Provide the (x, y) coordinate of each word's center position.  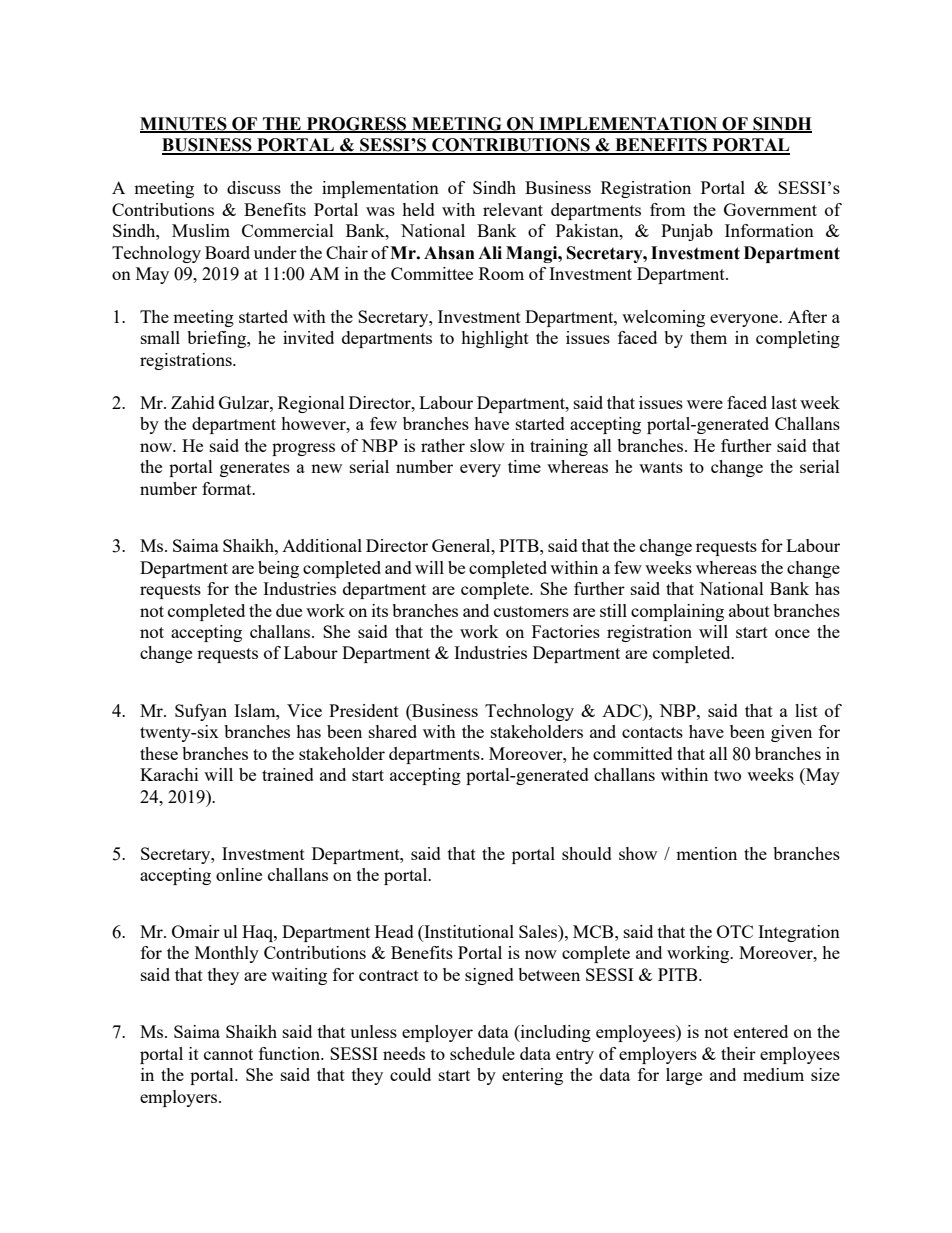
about (749, 610)
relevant (513, 209)
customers (531, 611)
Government (770, 209)
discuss (254, 187)
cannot (228, 1054)
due (289, 610)
